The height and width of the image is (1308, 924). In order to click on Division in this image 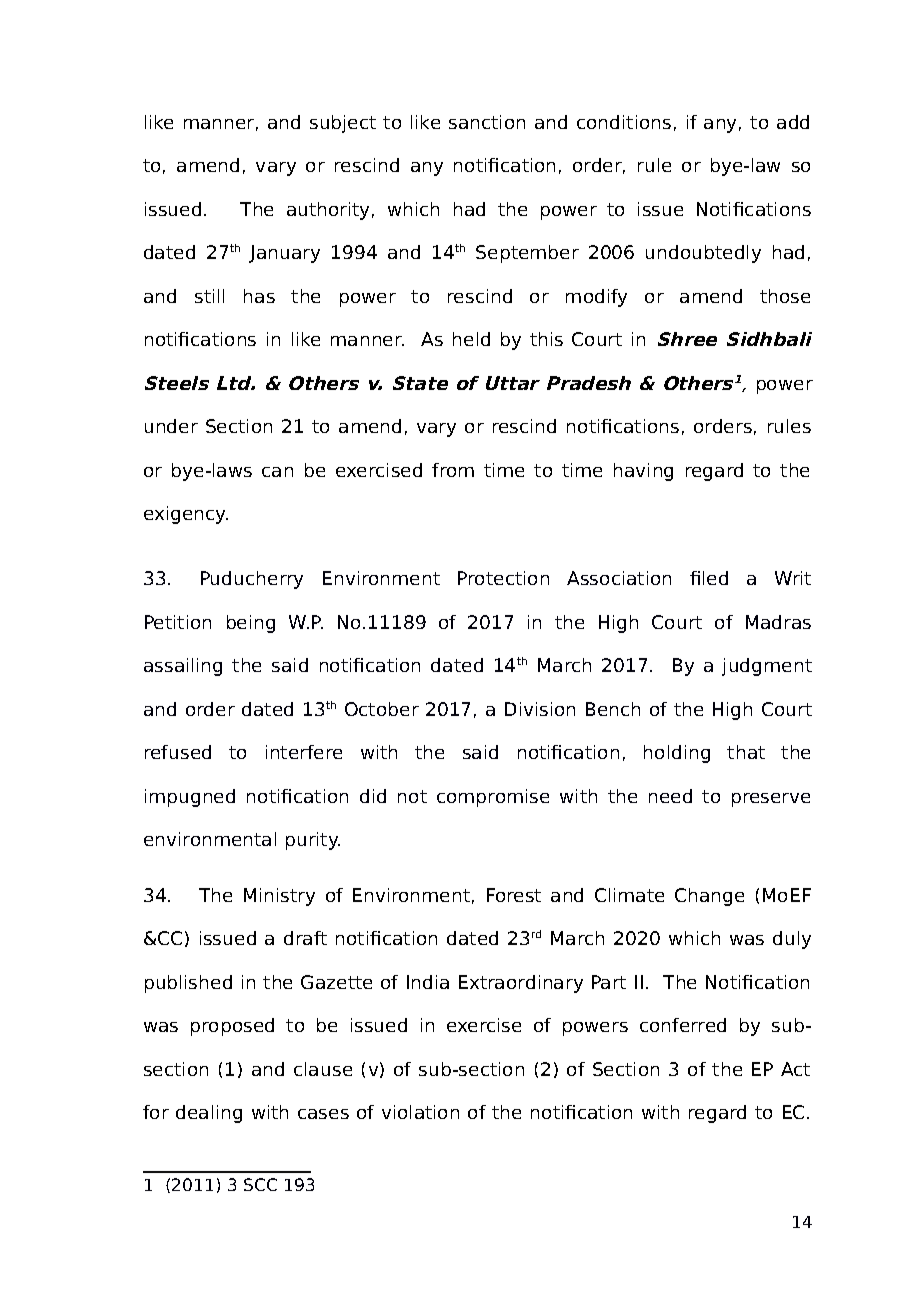, I will do `click(540, 709)`.
